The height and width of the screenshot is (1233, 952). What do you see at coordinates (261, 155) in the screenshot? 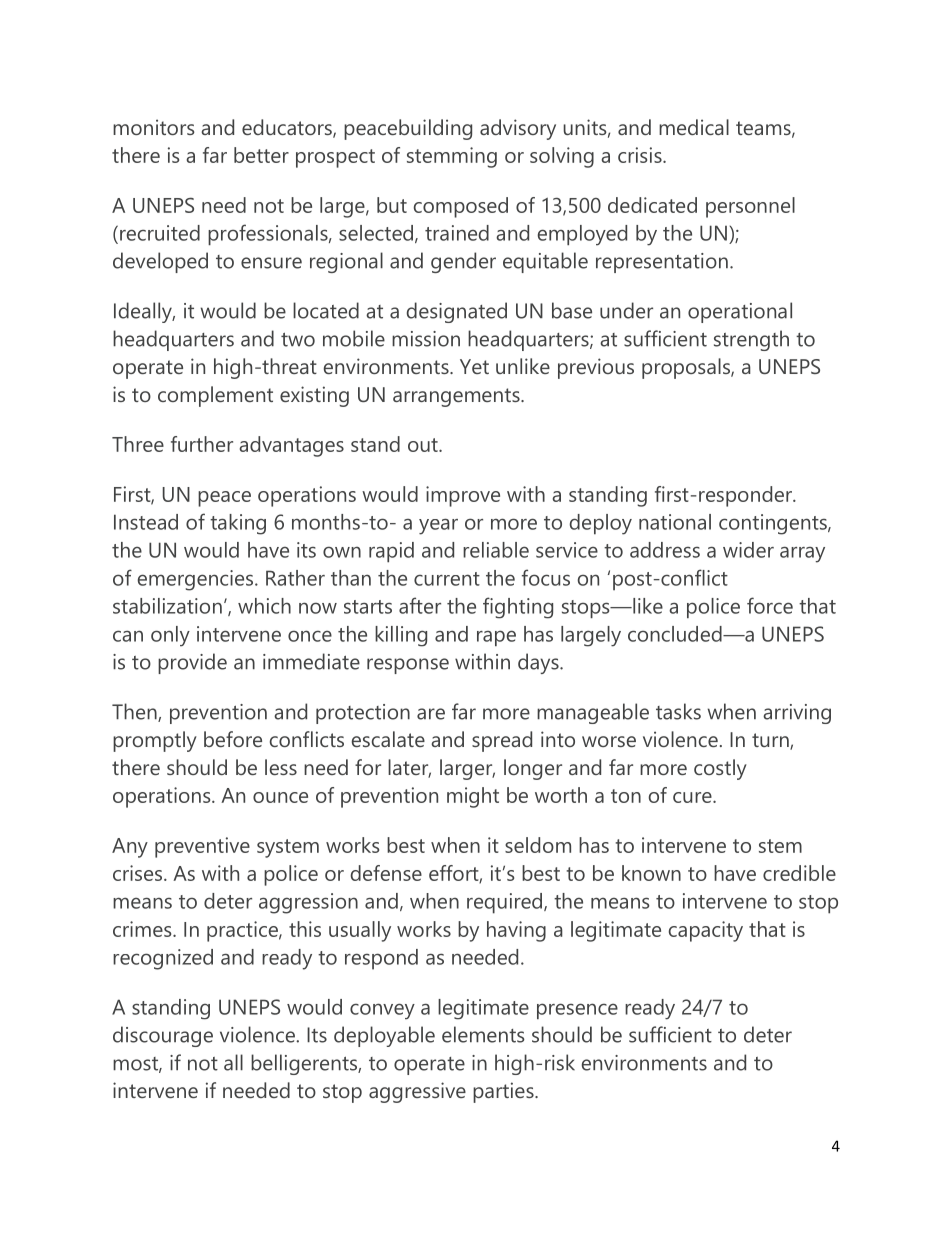
I see `better` at bounding box center [261, 155].
